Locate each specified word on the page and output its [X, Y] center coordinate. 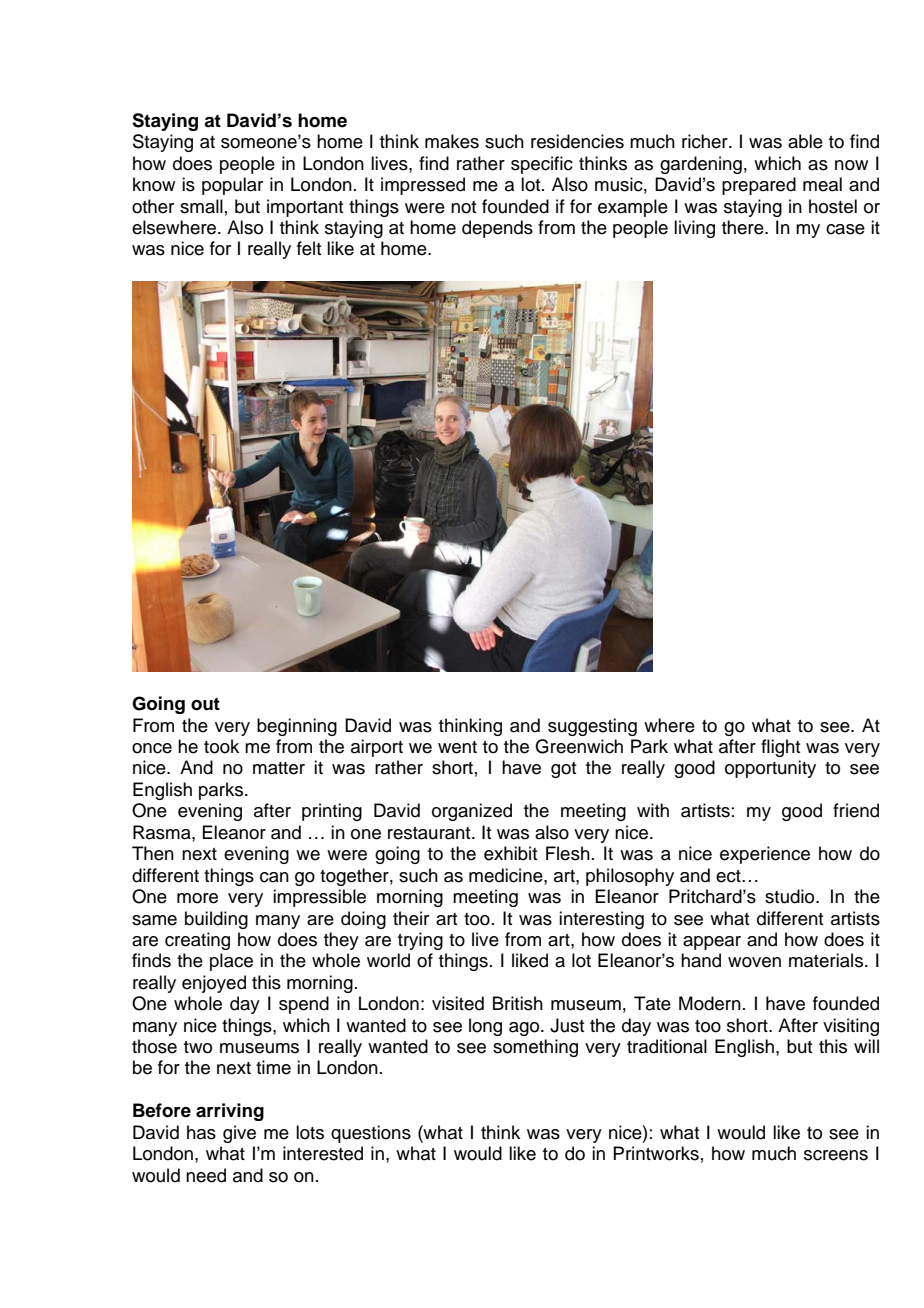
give [239, 1134]
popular [232, 186]
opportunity [770, 769]
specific [542, 165]
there [744, 227]
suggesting [592, 727]
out [205, 704]
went [457, 747]
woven [754, 962]
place [231, 962]
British [518, 1003]
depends [497, 229]
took [221, 746]
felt [309, 248]
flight [780, 748]
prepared [759, 186]
